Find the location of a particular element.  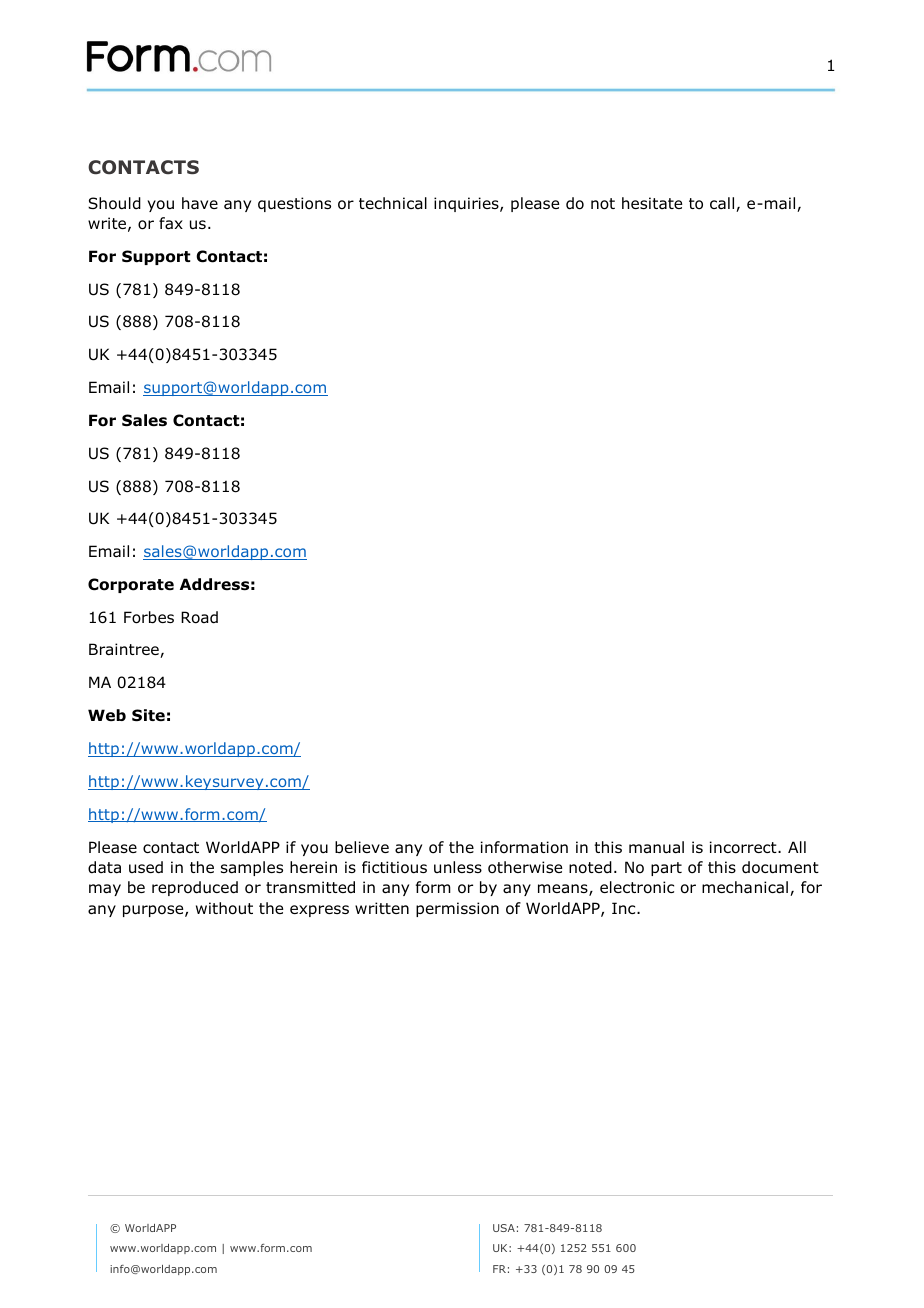

permission is located at coordinates (457, 909).
